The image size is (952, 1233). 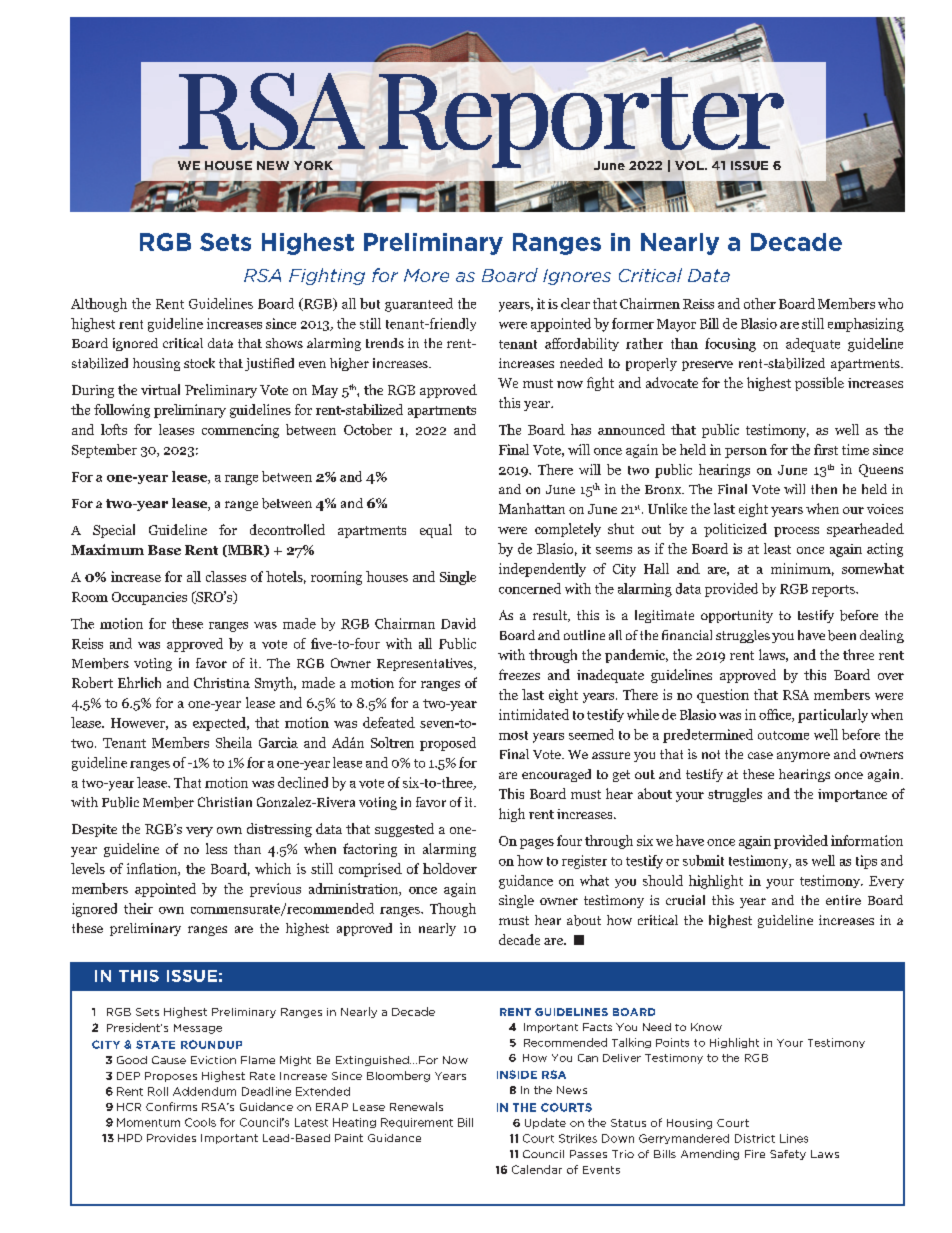 What do you see at coordinates (313, 165) in the image?
I see `YORK` at bounding box center [313, 165].
